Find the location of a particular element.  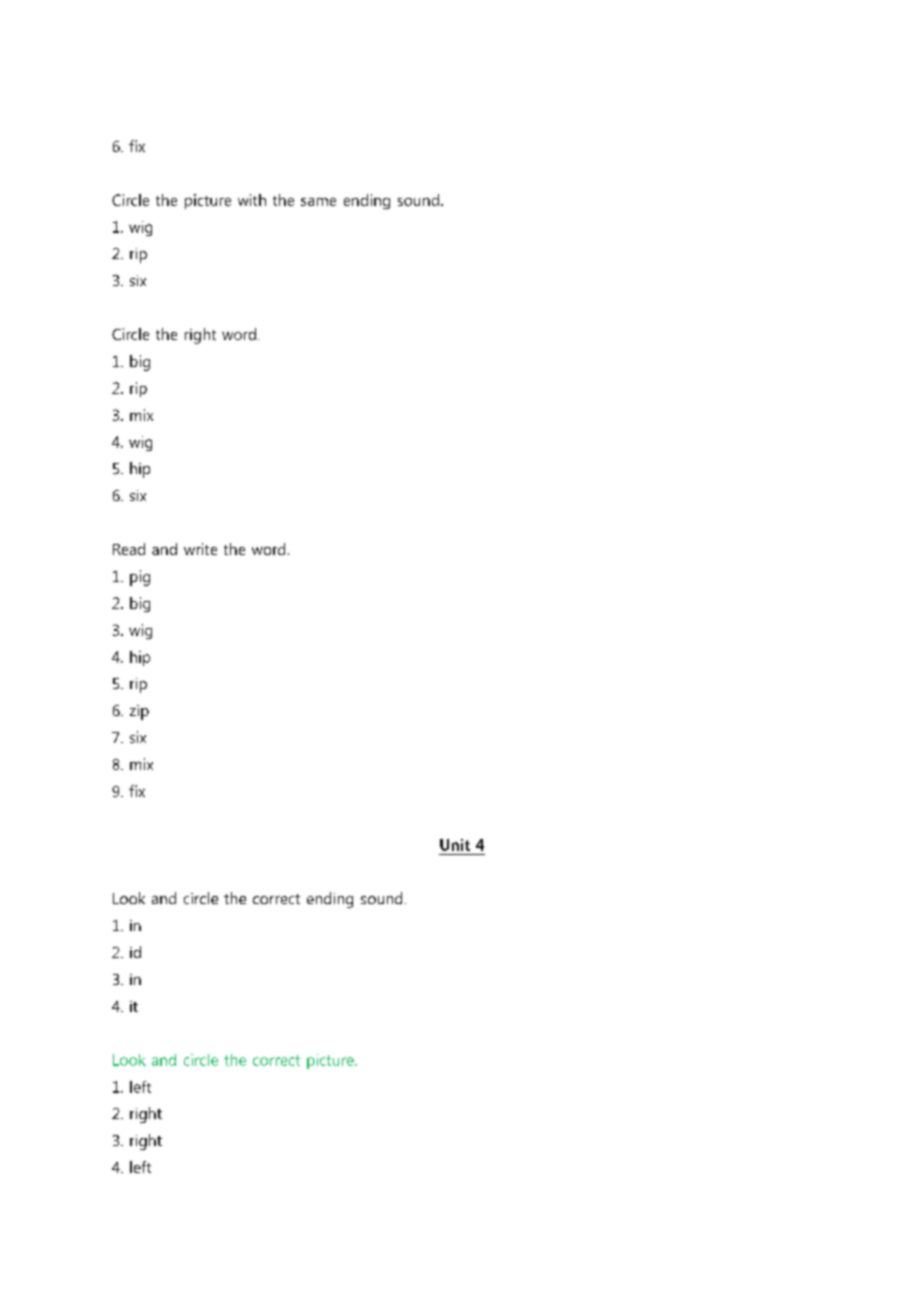

pig is located at coordinates (140, 578).
